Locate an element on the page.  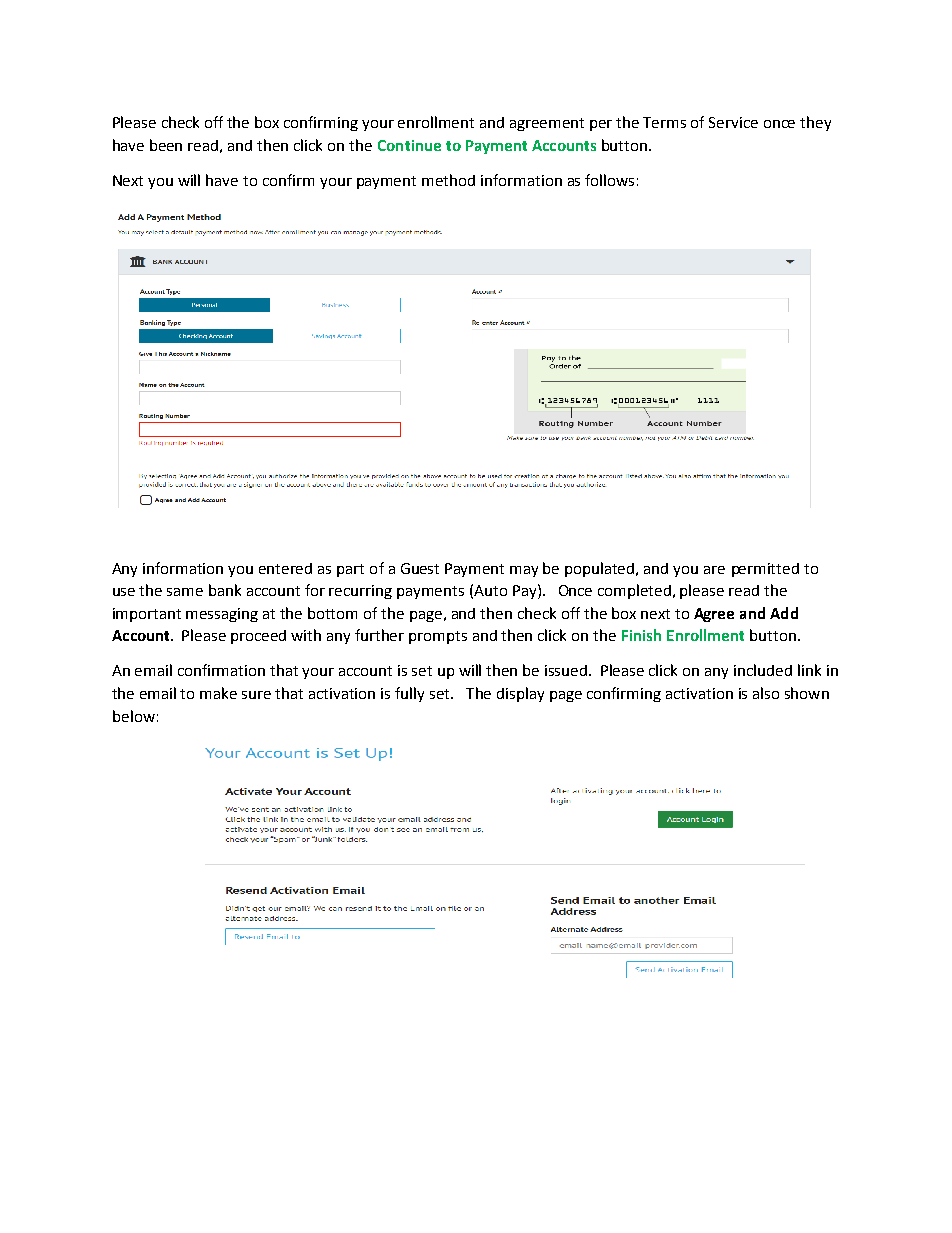
make is located at coordinates (218, 693).
